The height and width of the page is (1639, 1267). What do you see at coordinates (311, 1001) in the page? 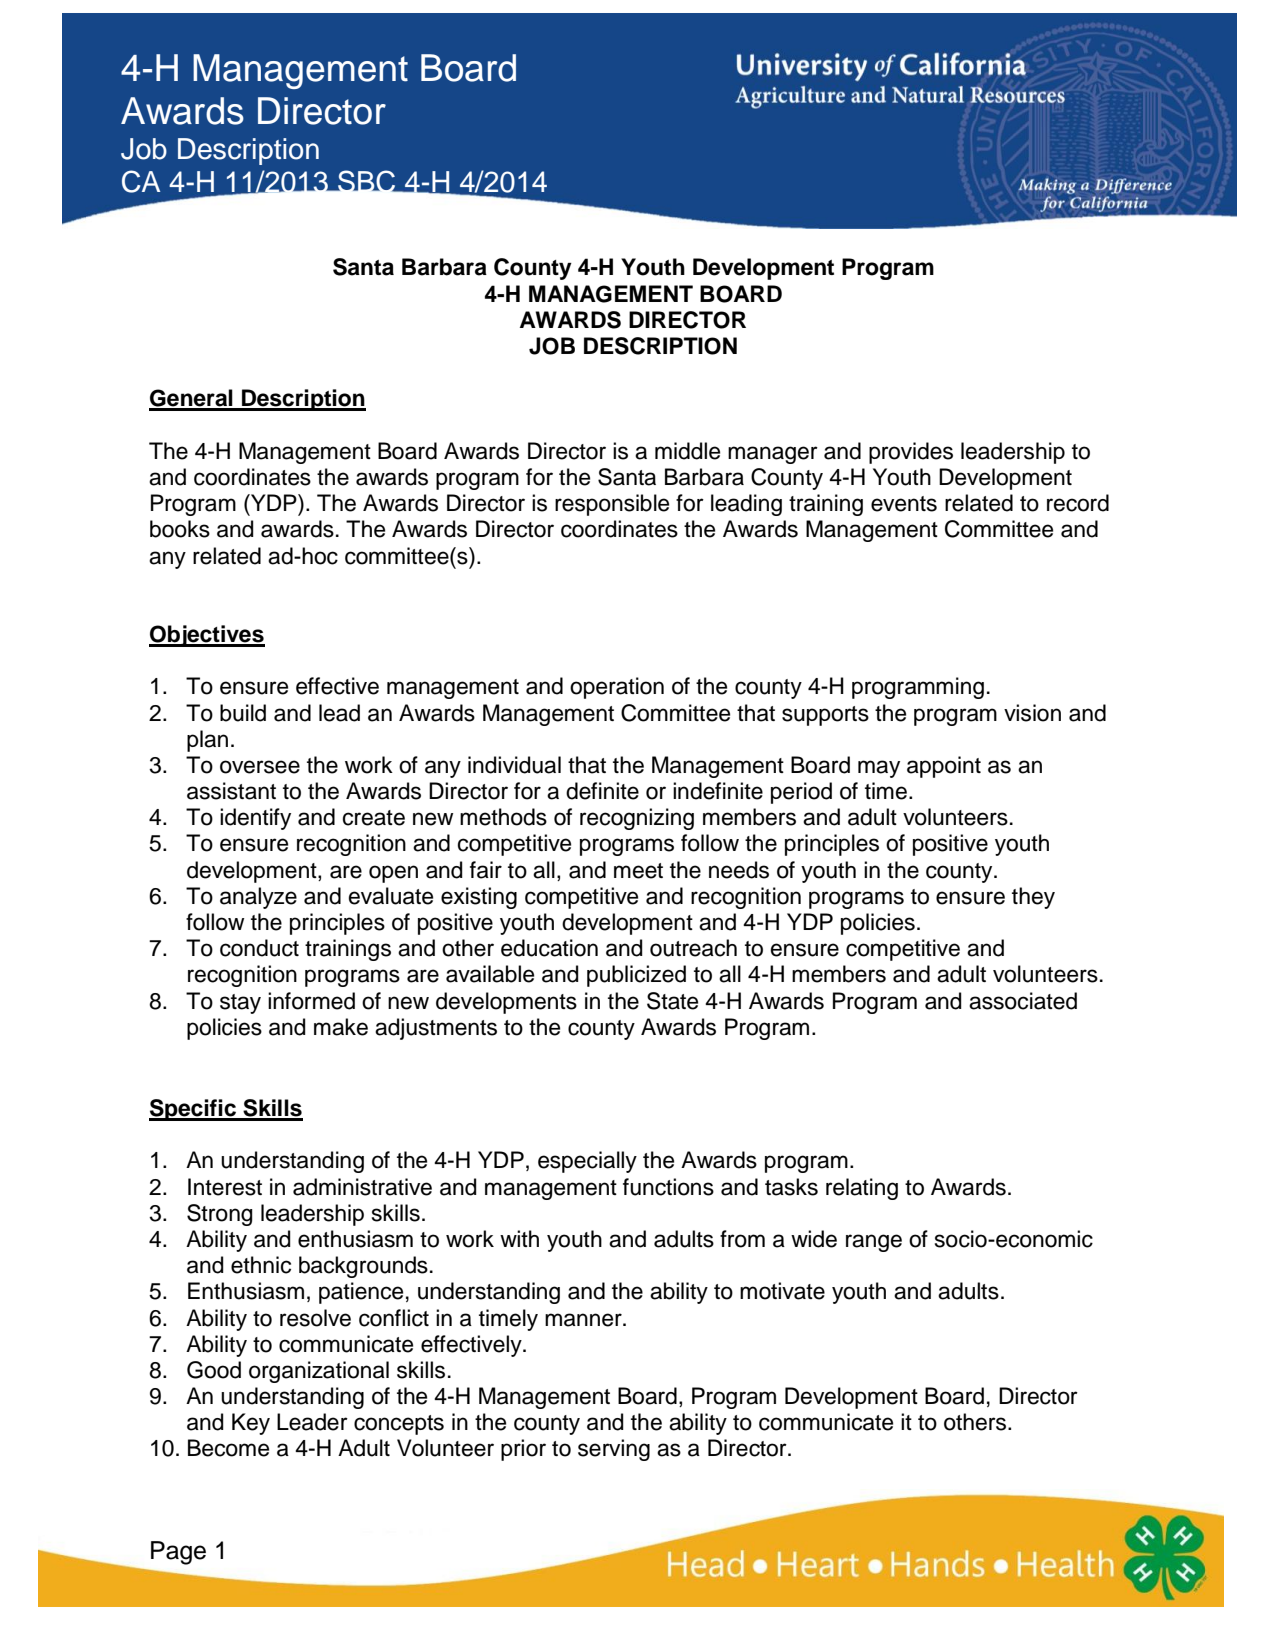
I see `informed` at bounding box center [311, 1001].
